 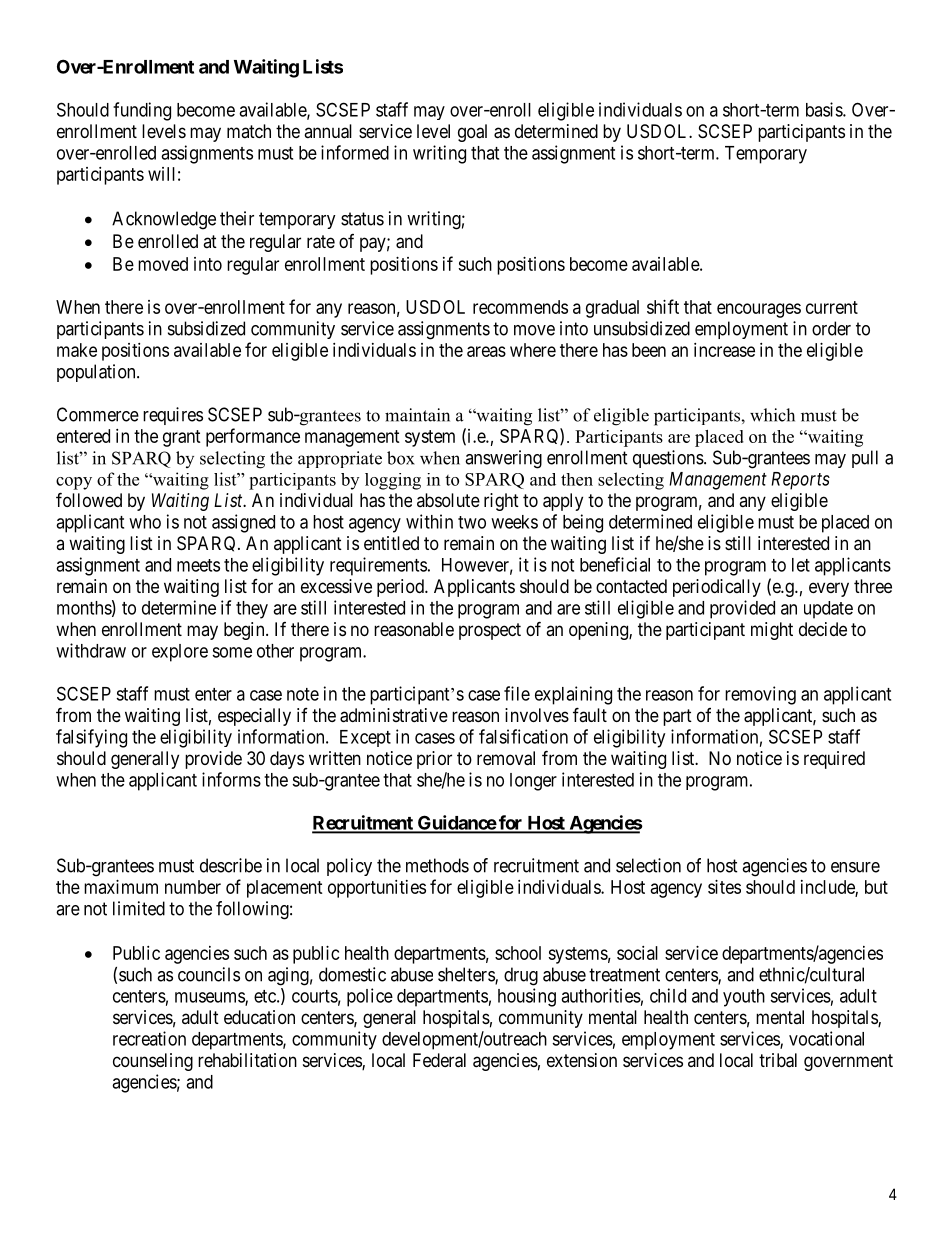 What do you see at coordinates (472, 133) in the screenshot?
I see `goal` at bounding box center [472, 133].
